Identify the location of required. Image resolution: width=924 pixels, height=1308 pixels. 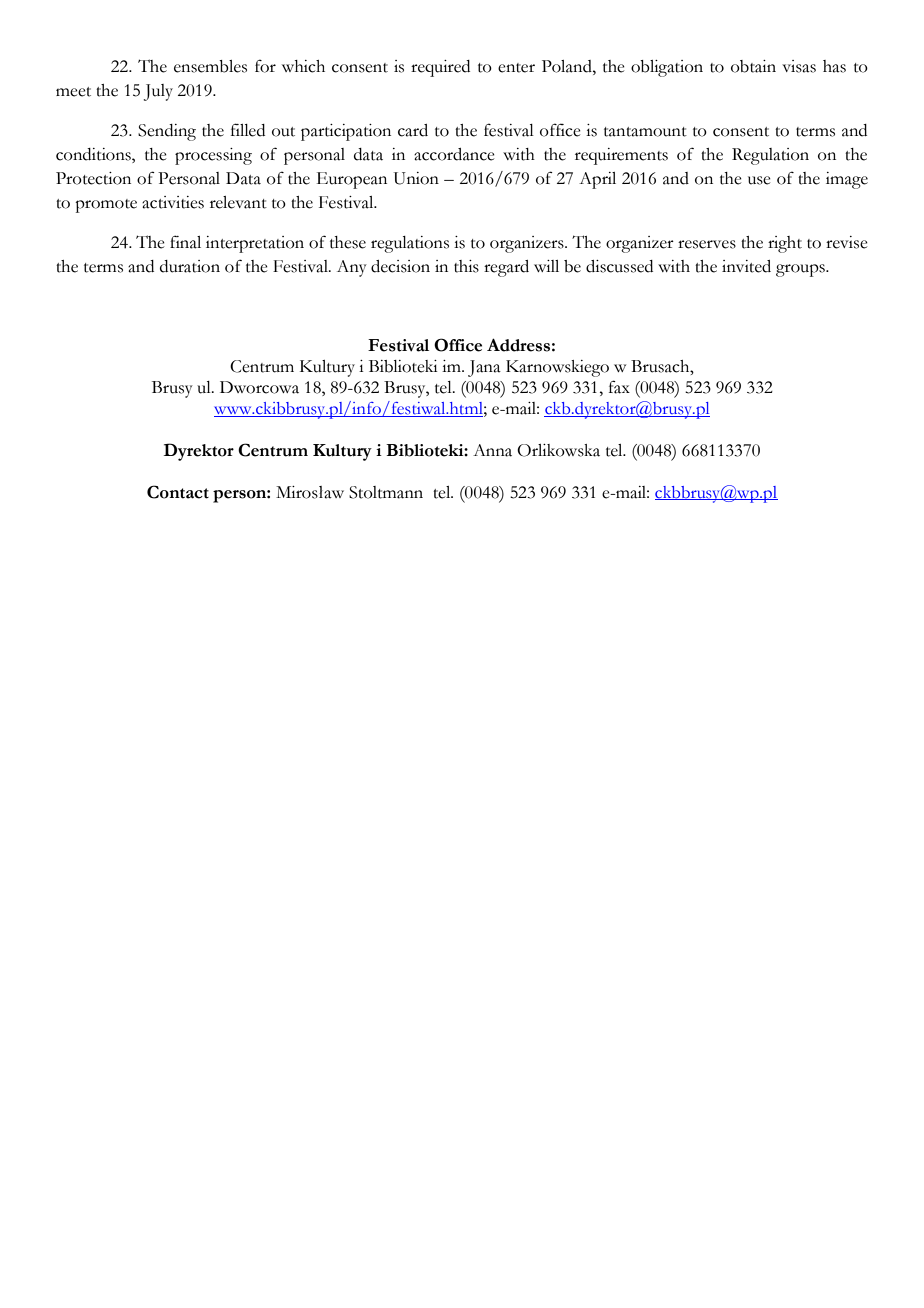
(440, 68).
